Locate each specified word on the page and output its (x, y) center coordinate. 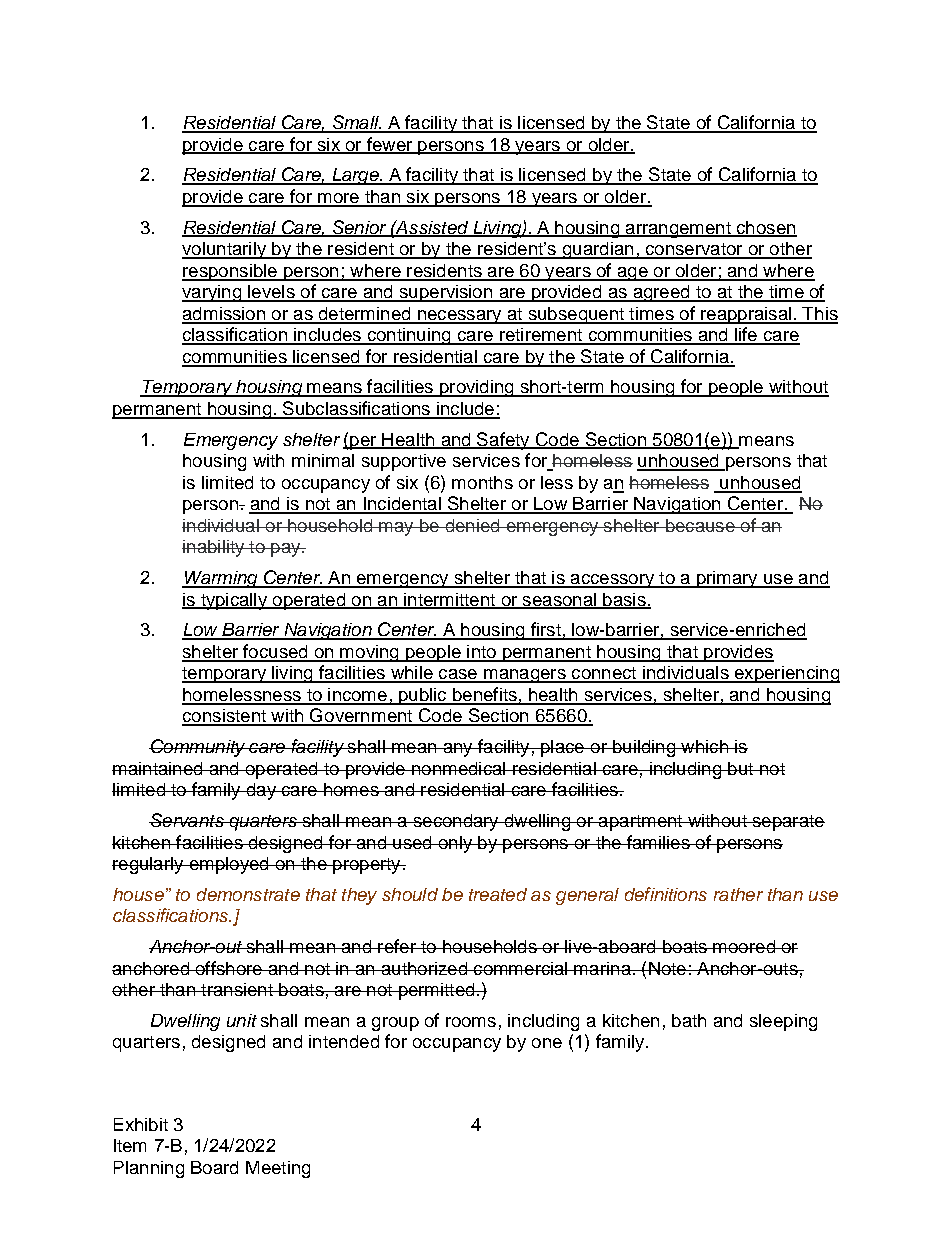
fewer (389, 145)
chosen (765, 228)
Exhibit (141, 1124)
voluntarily (225, 250)
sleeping (783, 1022)
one (547, 1043)
